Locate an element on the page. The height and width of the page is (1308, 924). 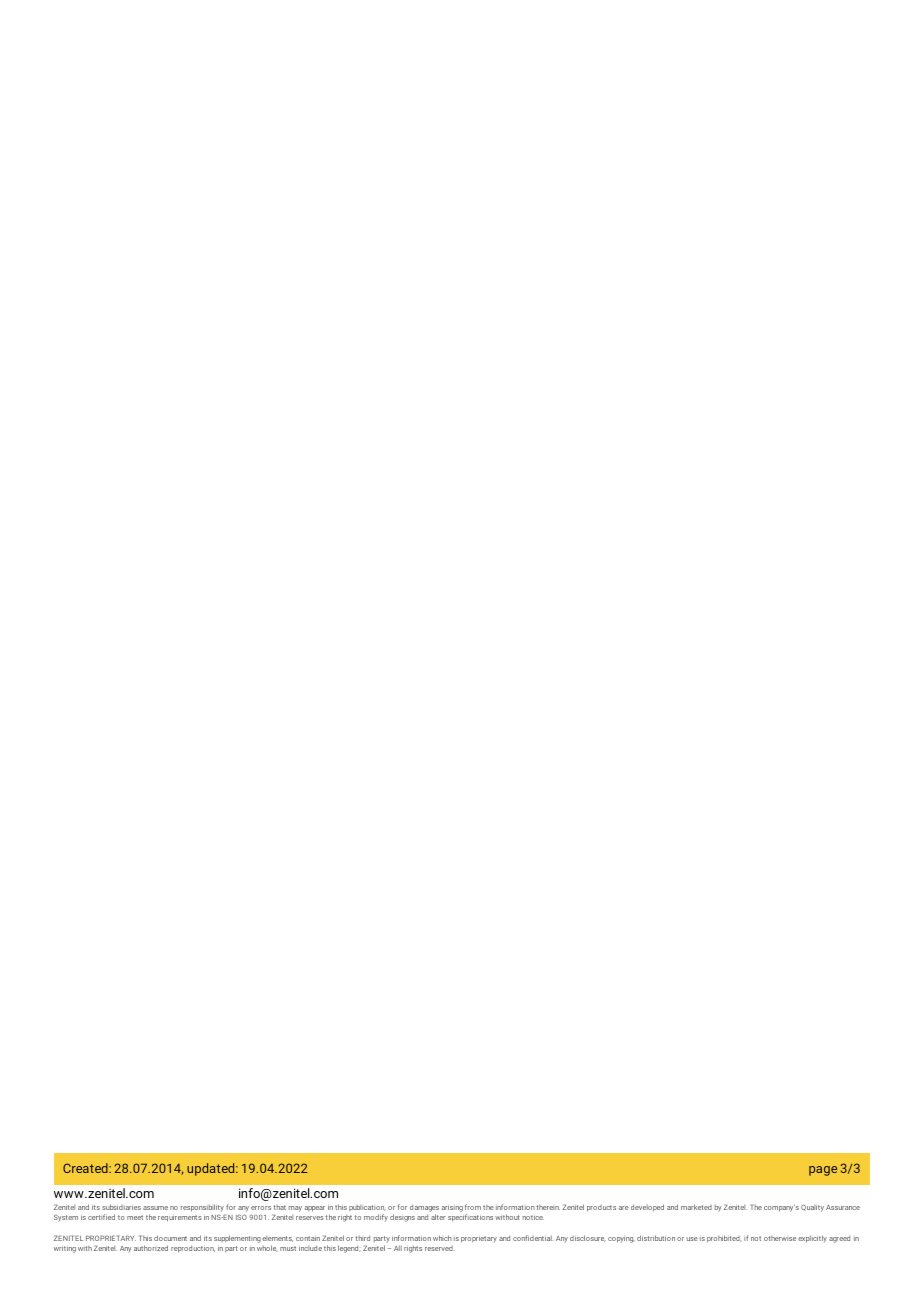
requirements is located at coordinates (180, 1218).
